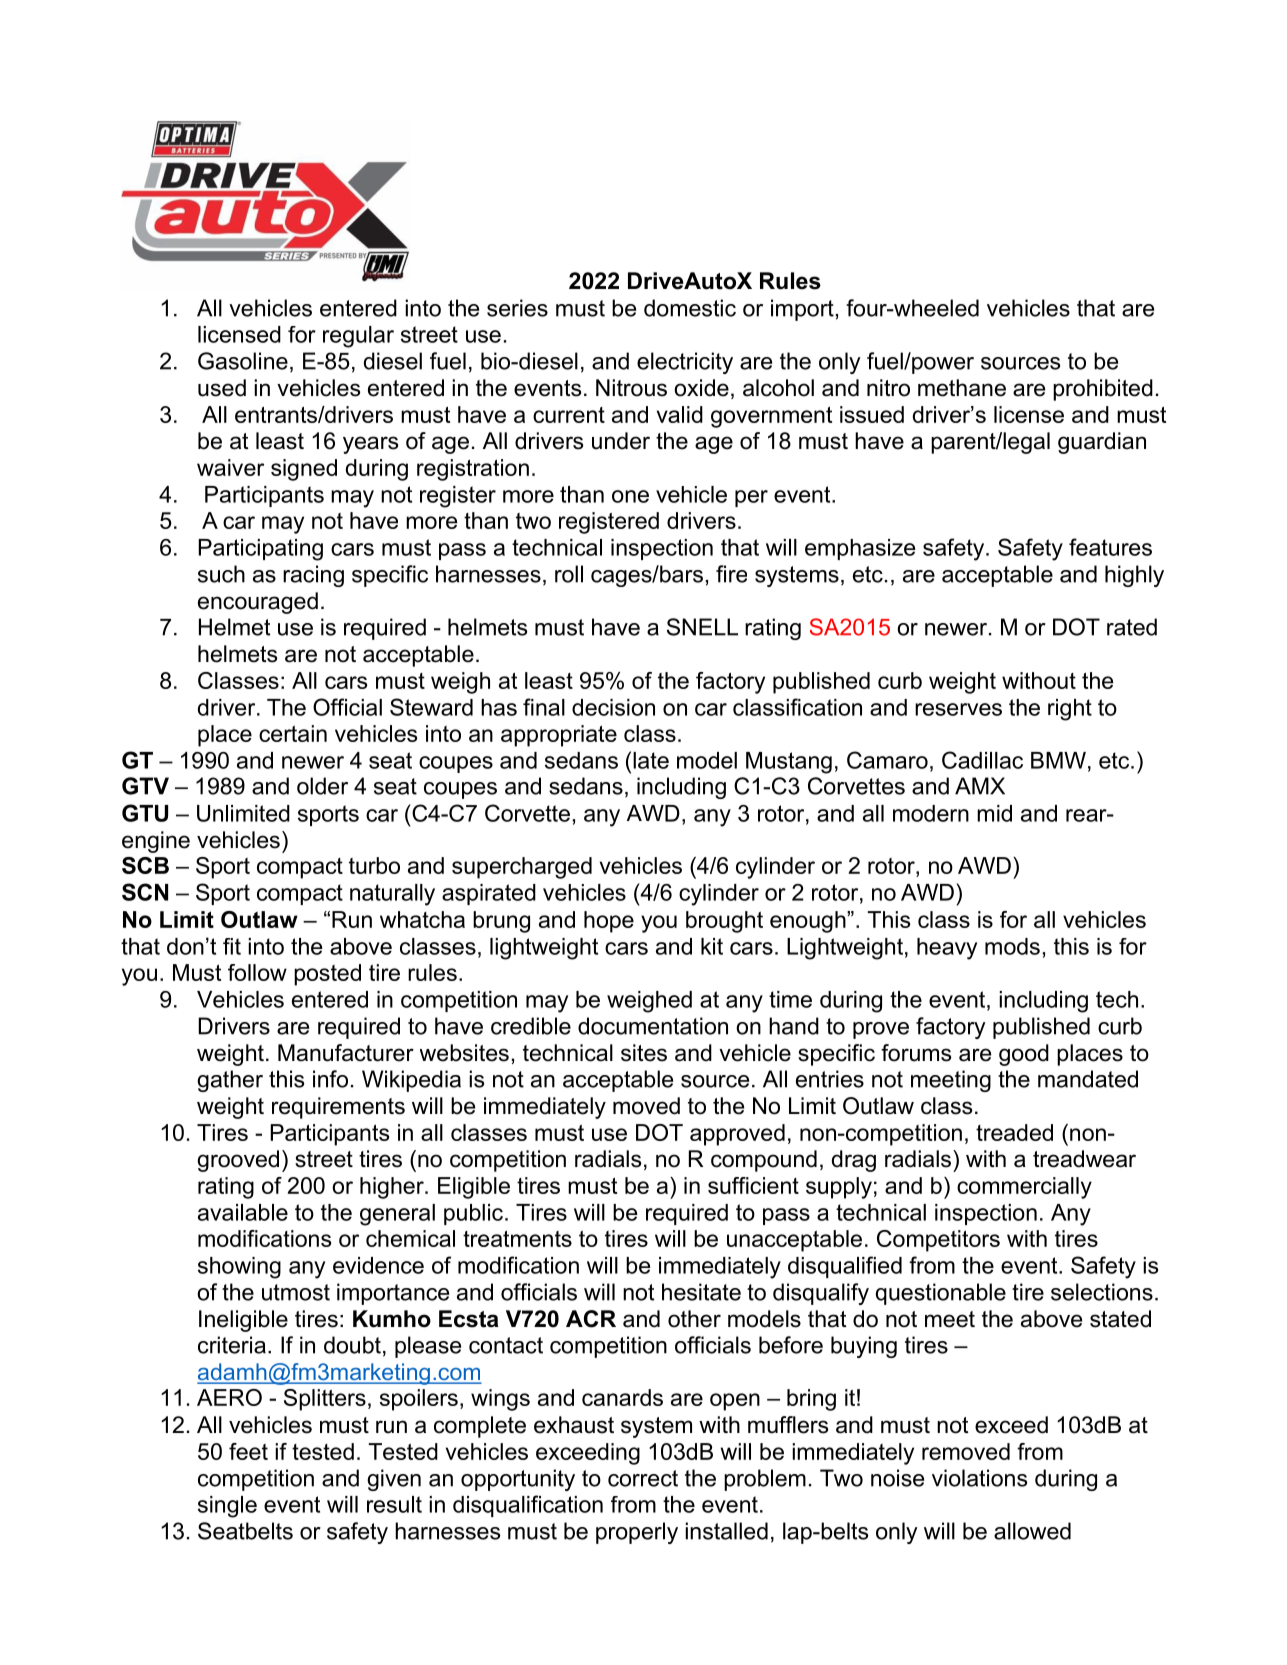 The height and width of the screenshot is (1665, 1287). Describe the element at coordinates (1014, 1132) in the screenshot. I see `treaded` at that location.
